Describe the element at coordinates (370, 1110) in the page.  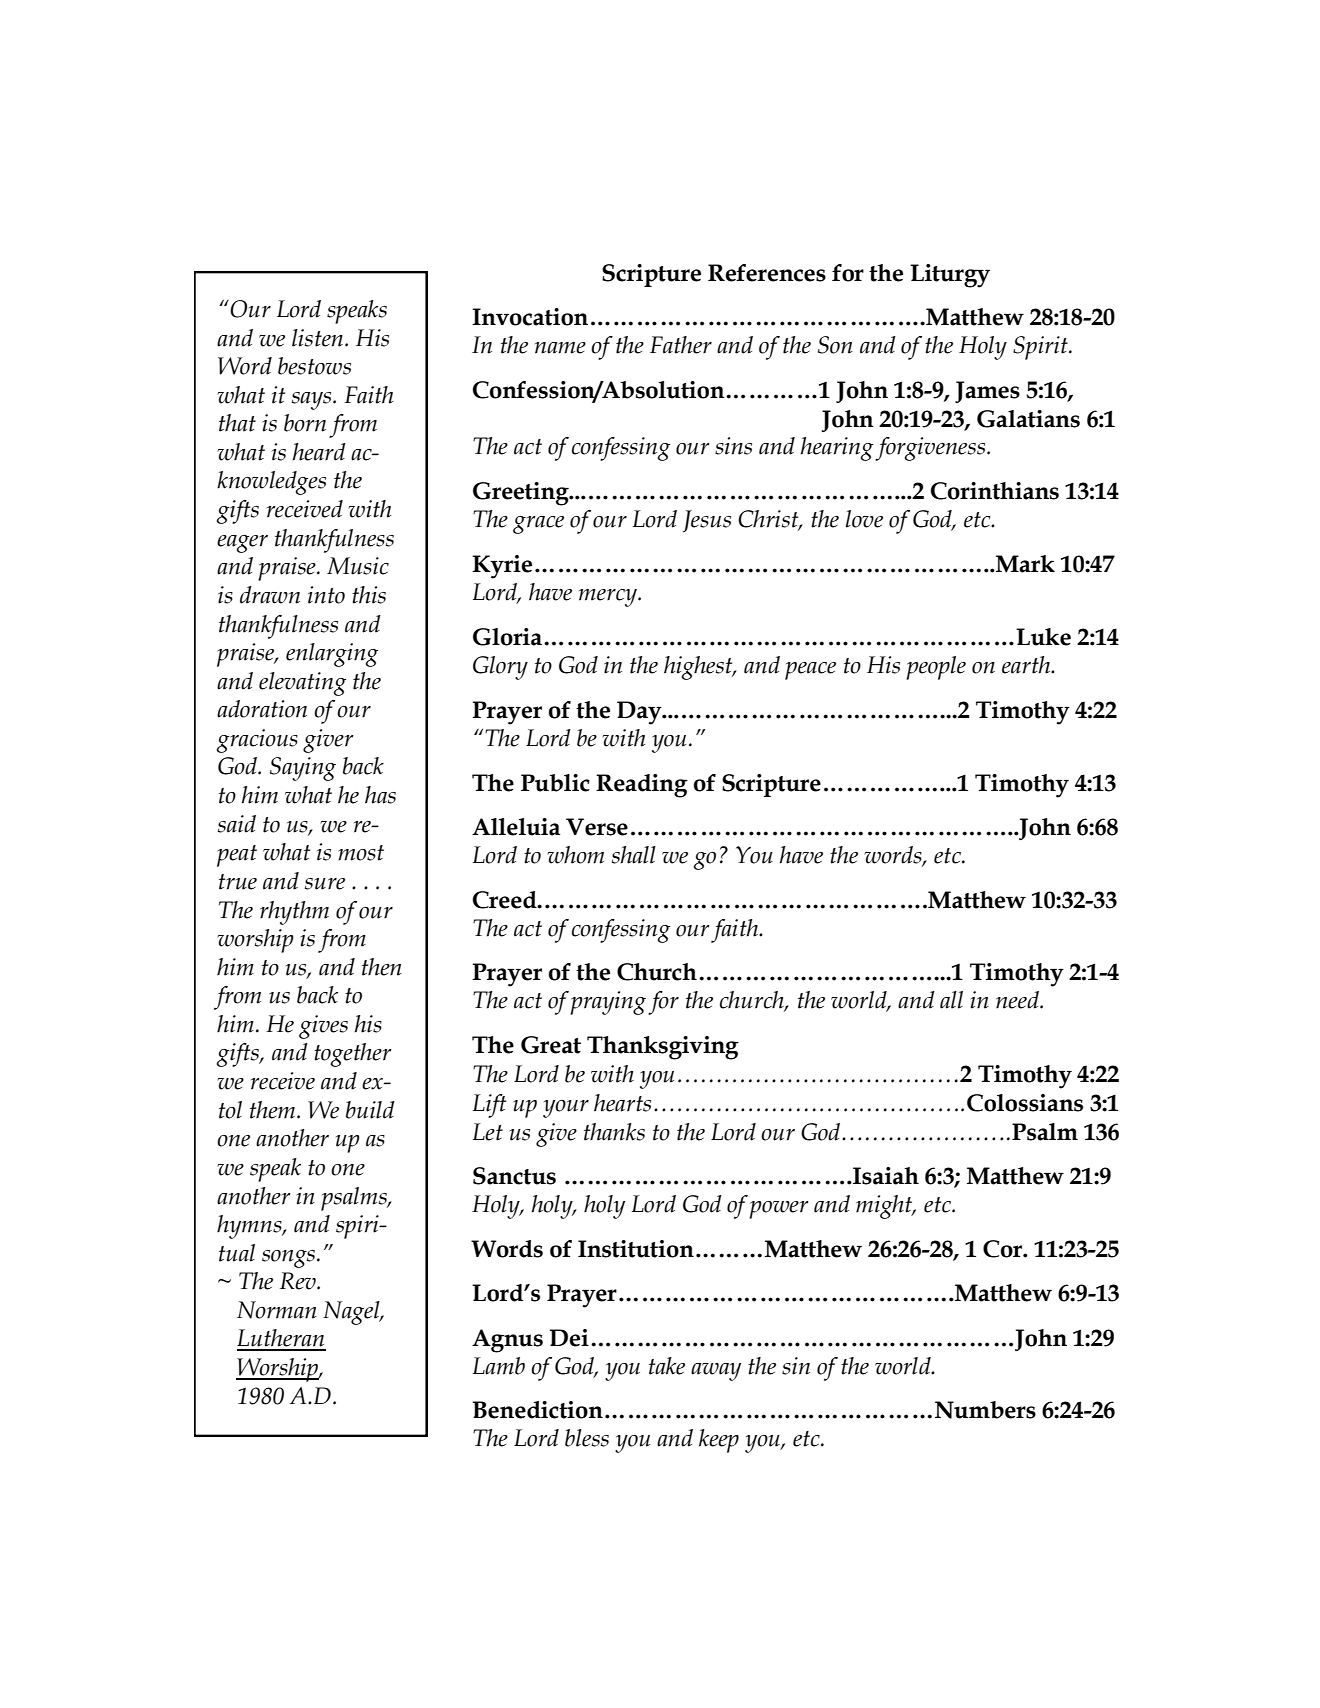
I see `build` at that location.
